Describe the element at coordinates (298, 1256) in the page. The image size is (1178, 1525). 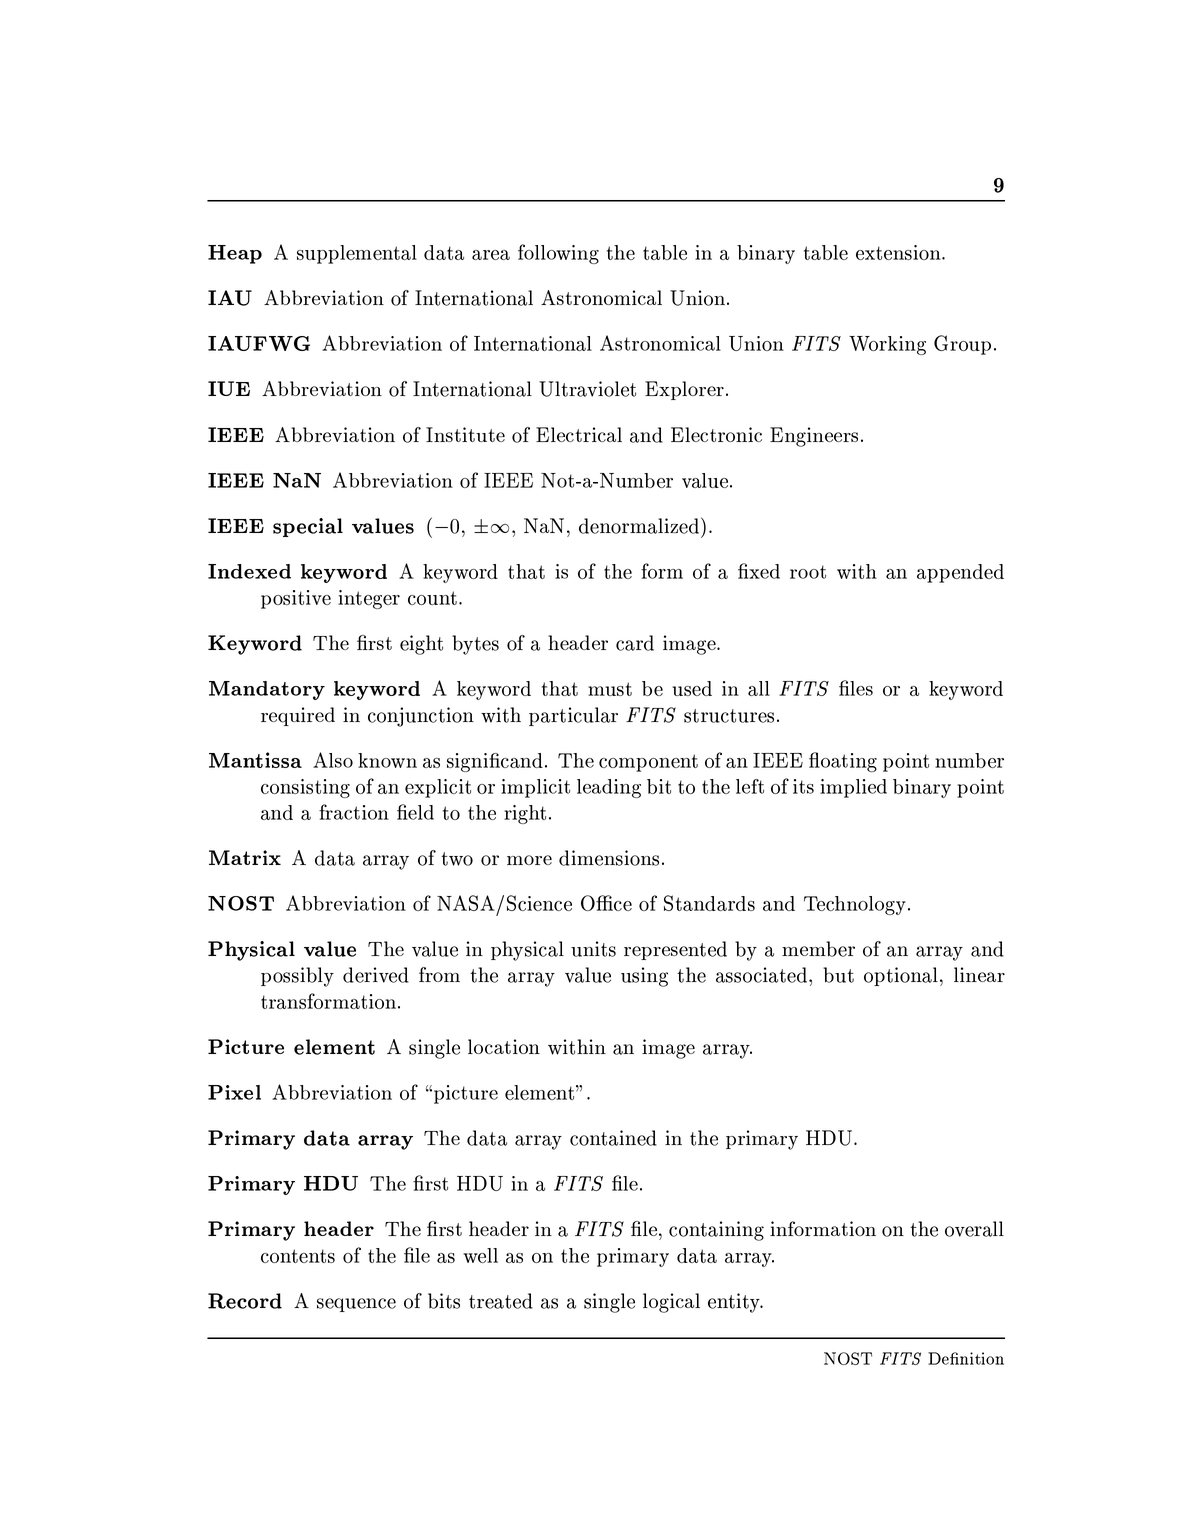
I see `contents` at that location.
